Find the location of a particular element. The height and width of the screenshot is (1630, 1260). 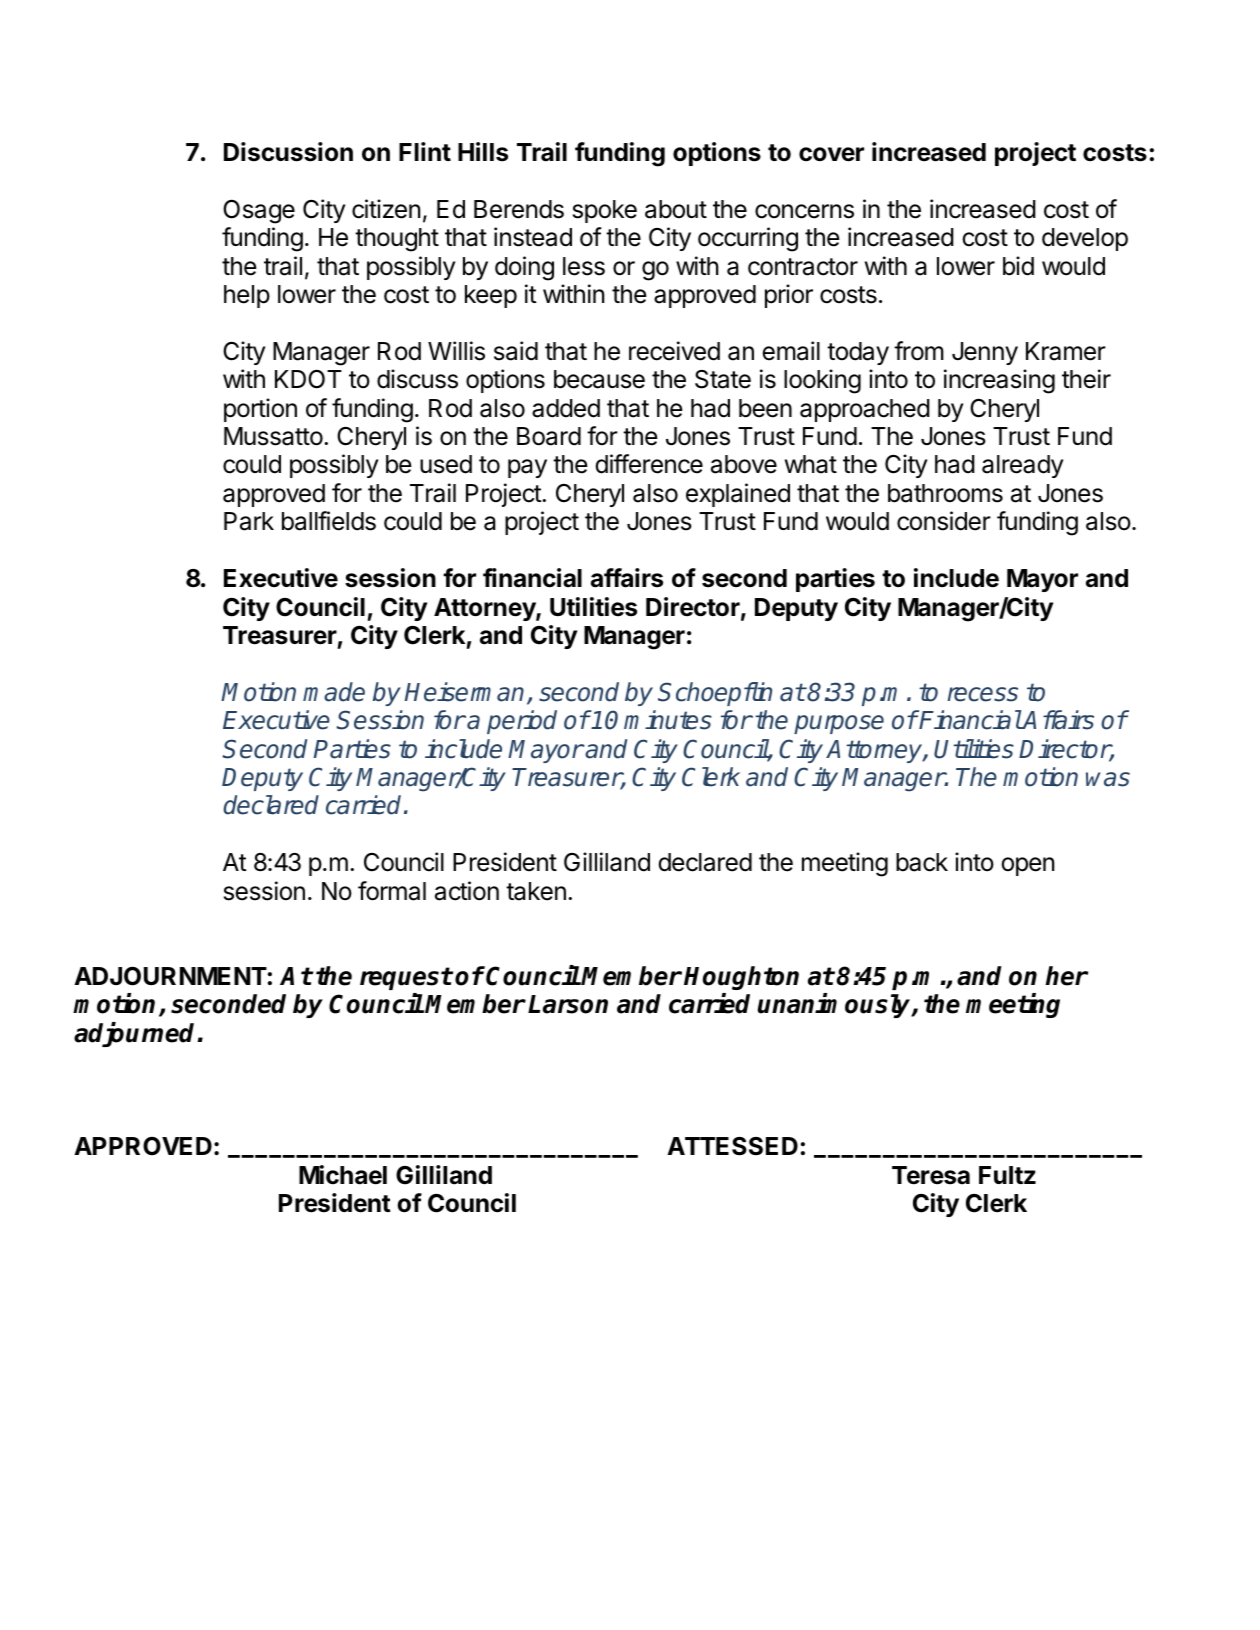

open is located at coordinates (1027, 866).
